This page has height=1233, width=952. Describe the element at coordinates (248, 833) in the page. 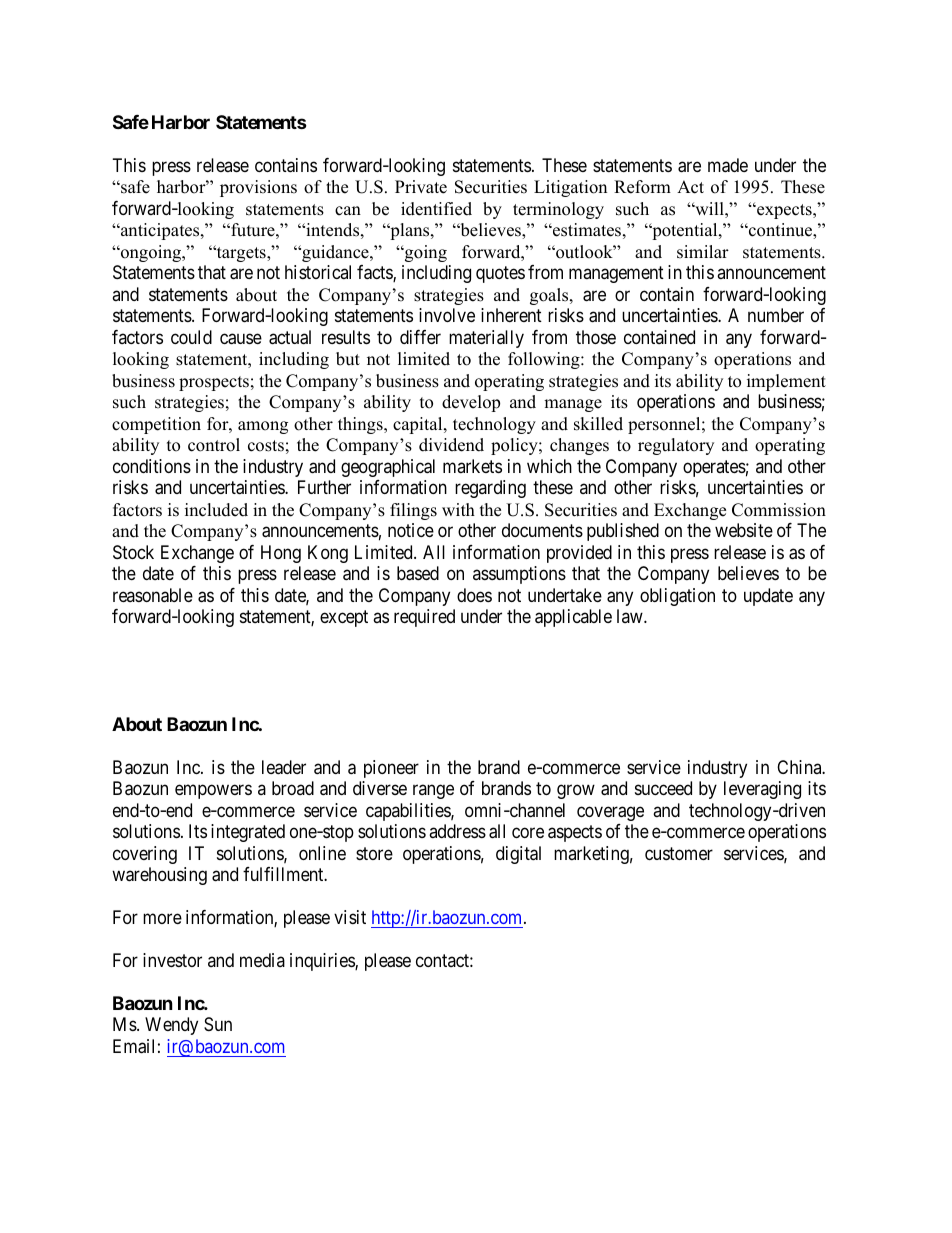

I see `integrated` at that location.
